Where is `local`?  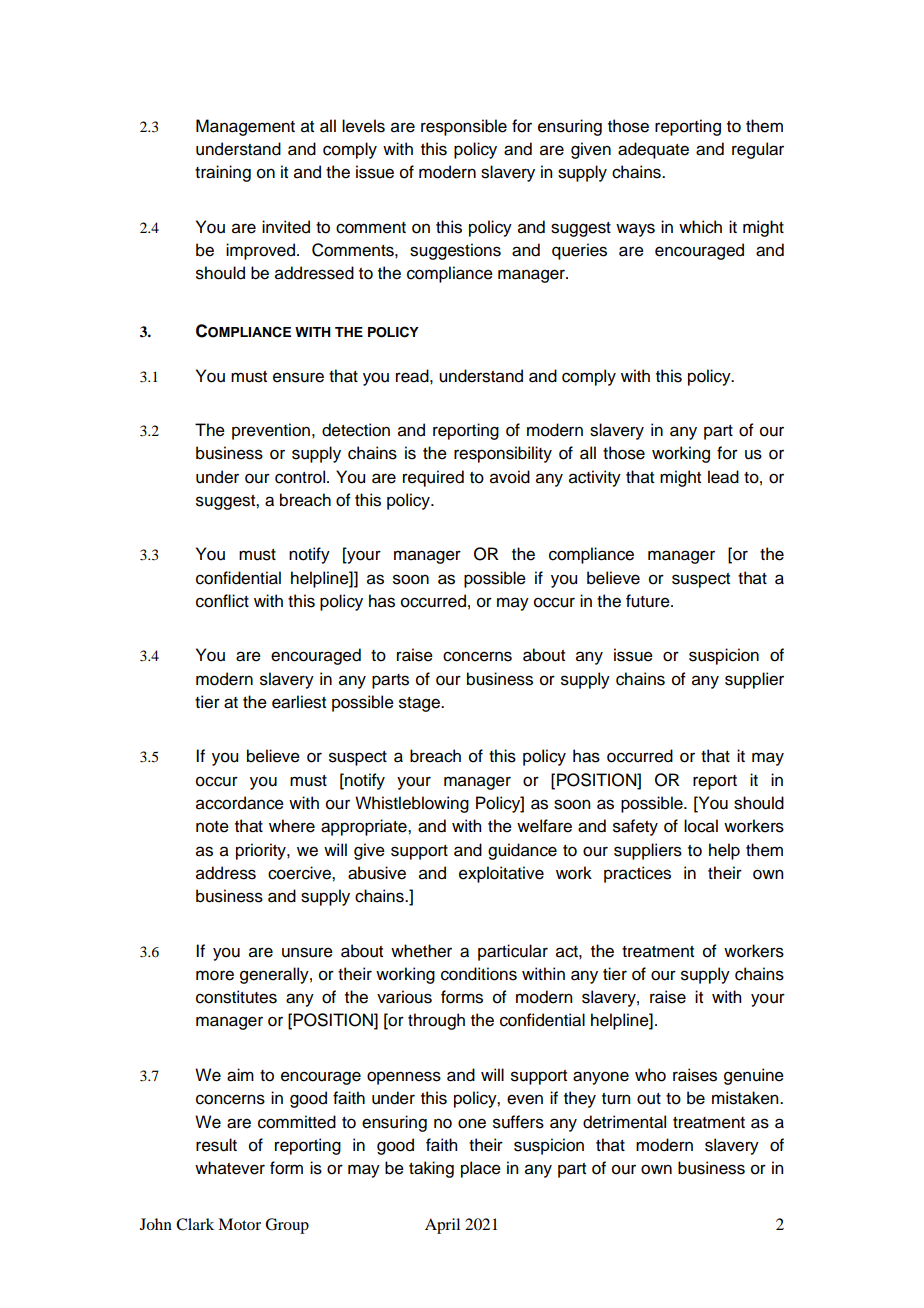
local is located at coordinates (701, 826).
